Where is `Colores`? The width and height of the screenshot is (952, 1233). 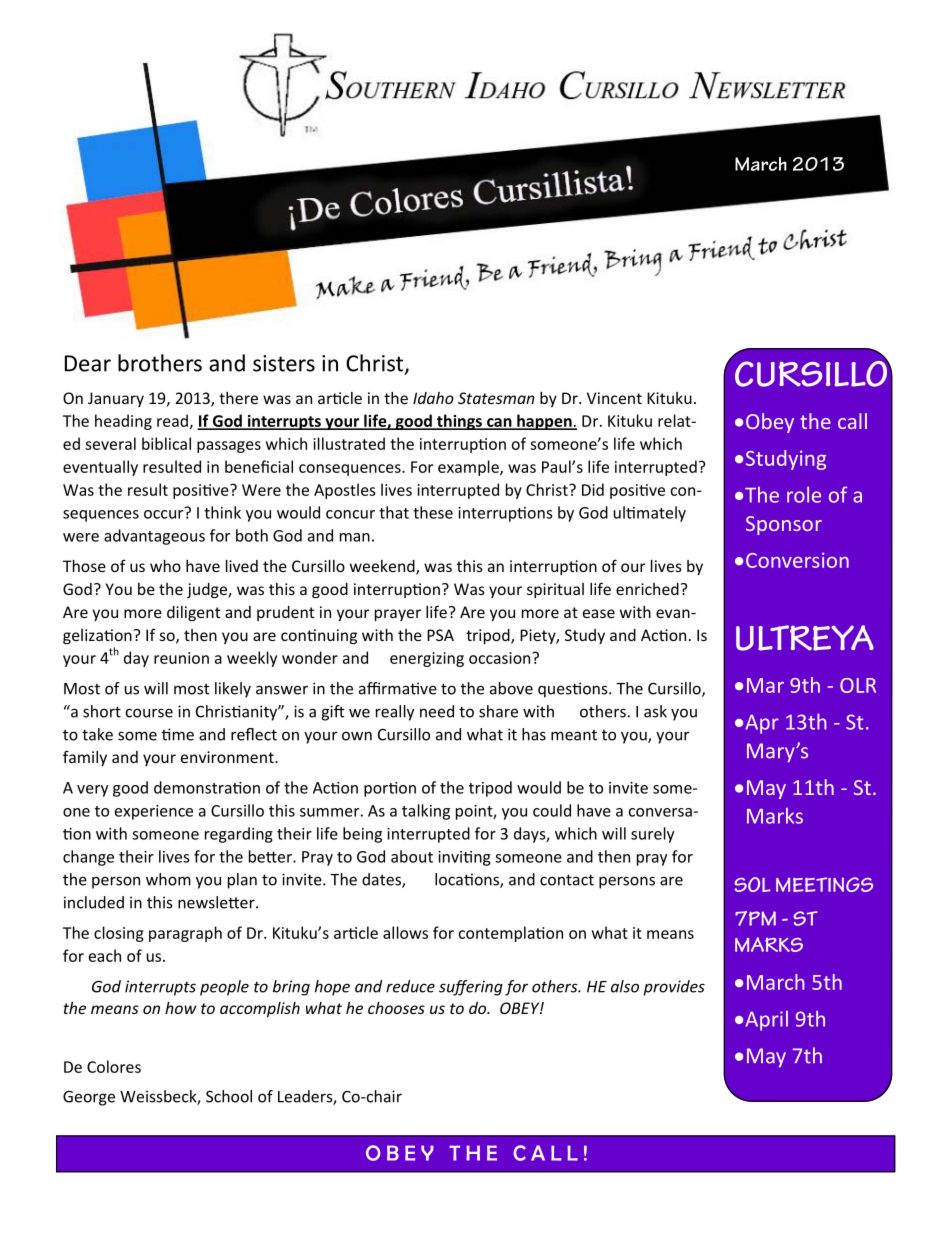
Colores is located at coordinates (114, 1066).
